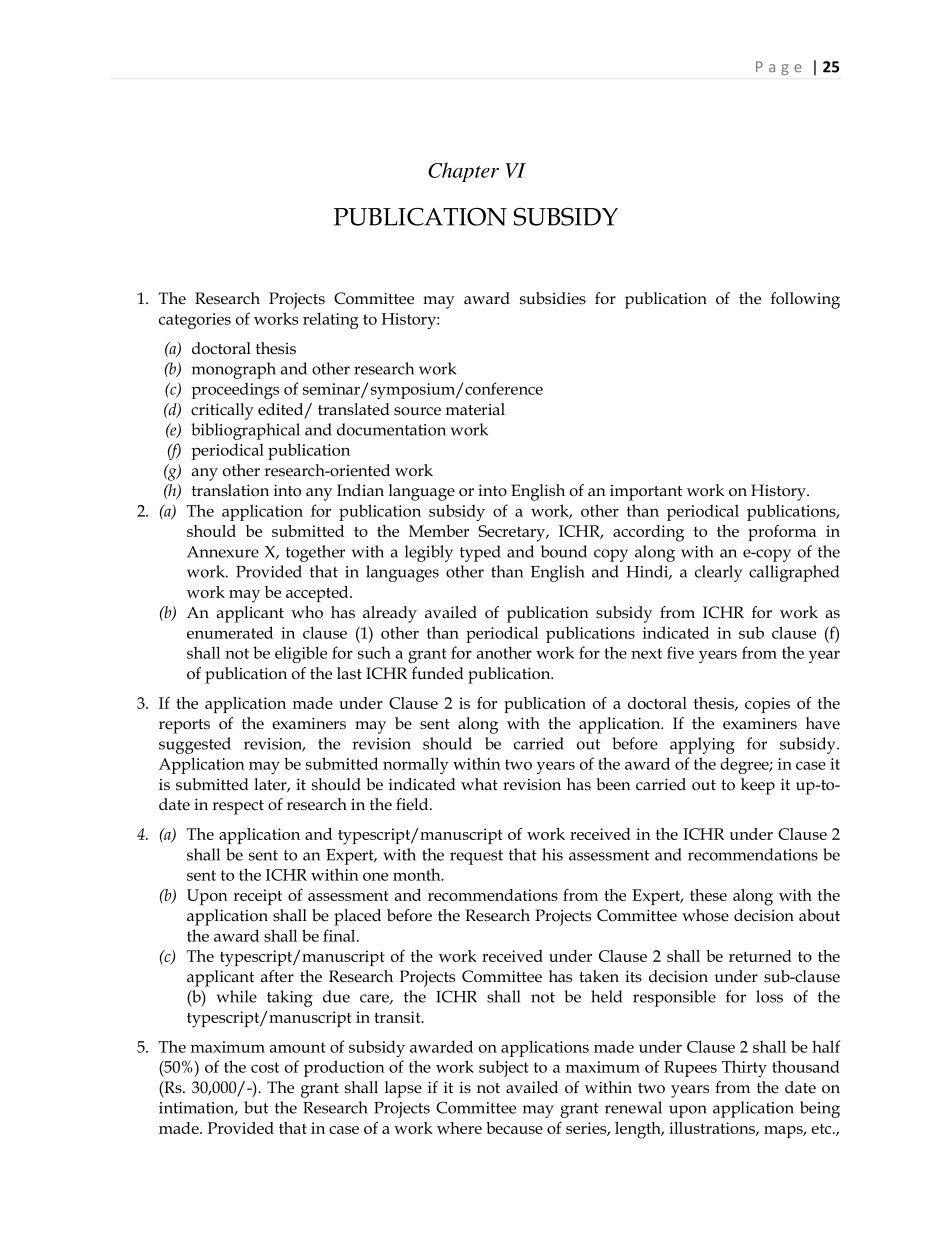  What do you see at coordinates (758, 786) in the screenshot?
I see `keep` at bounding box center [758, 786].
